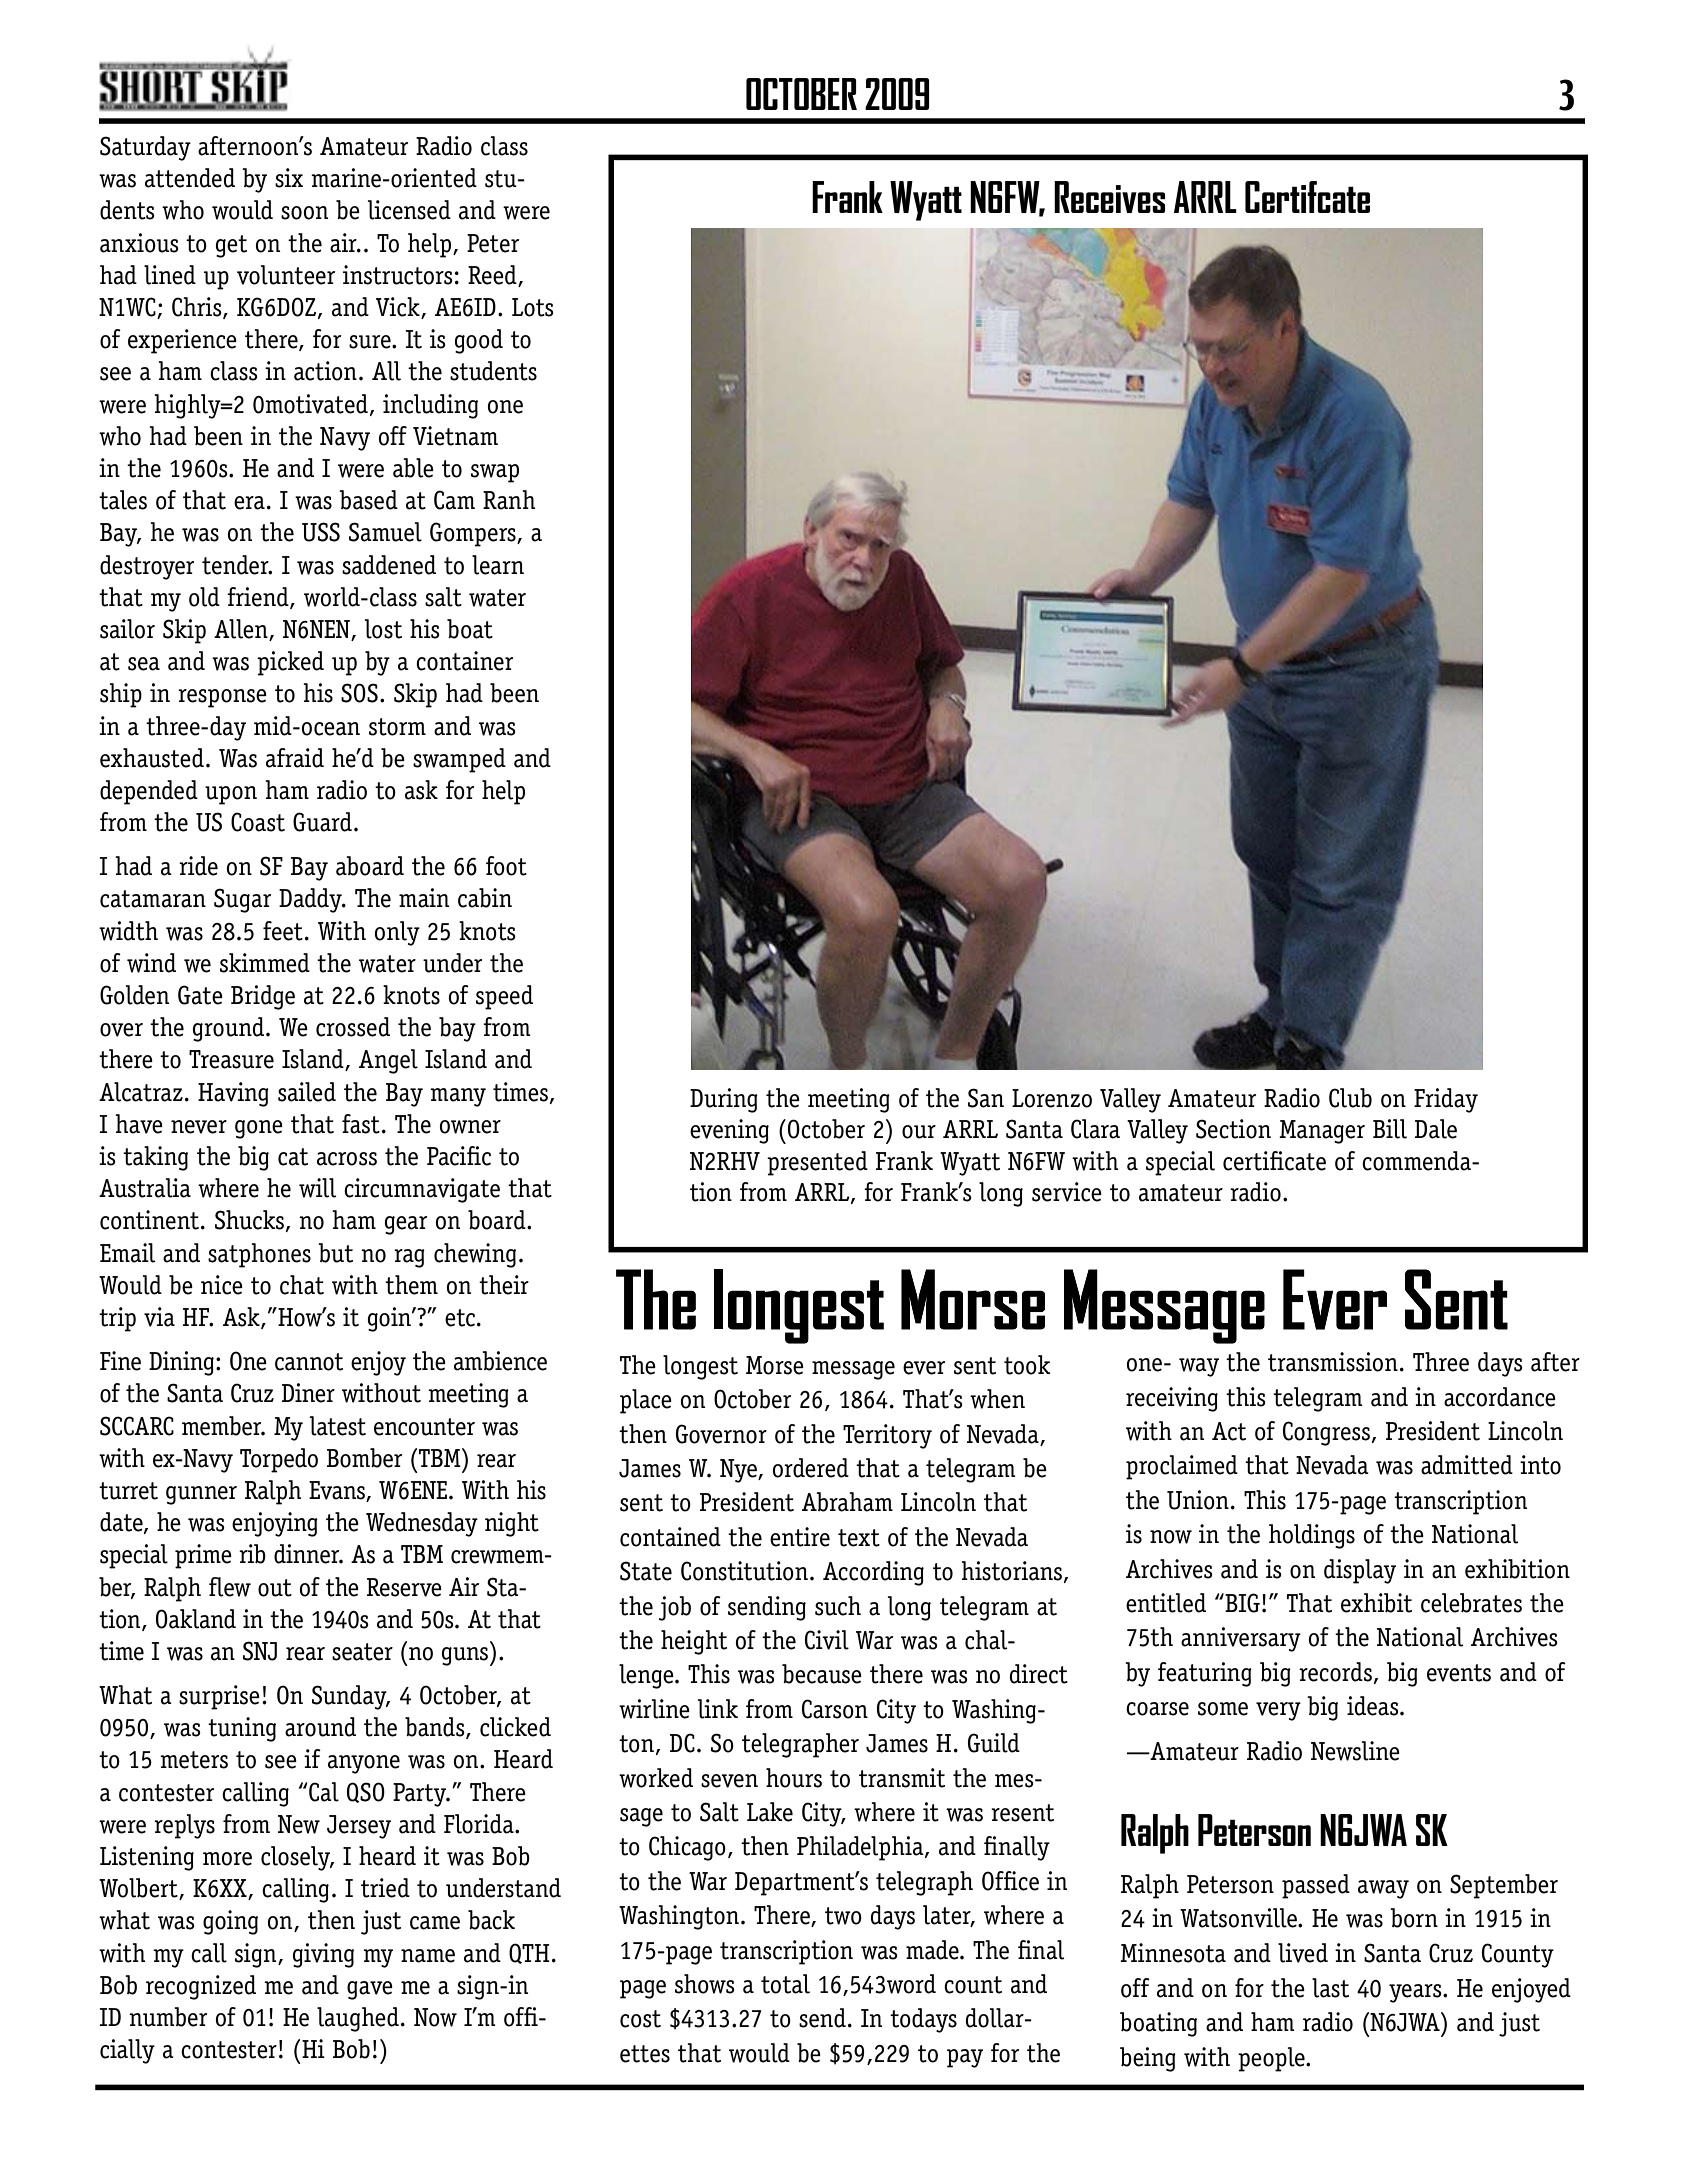  I want to click on Receives, so click(1109, 197).
